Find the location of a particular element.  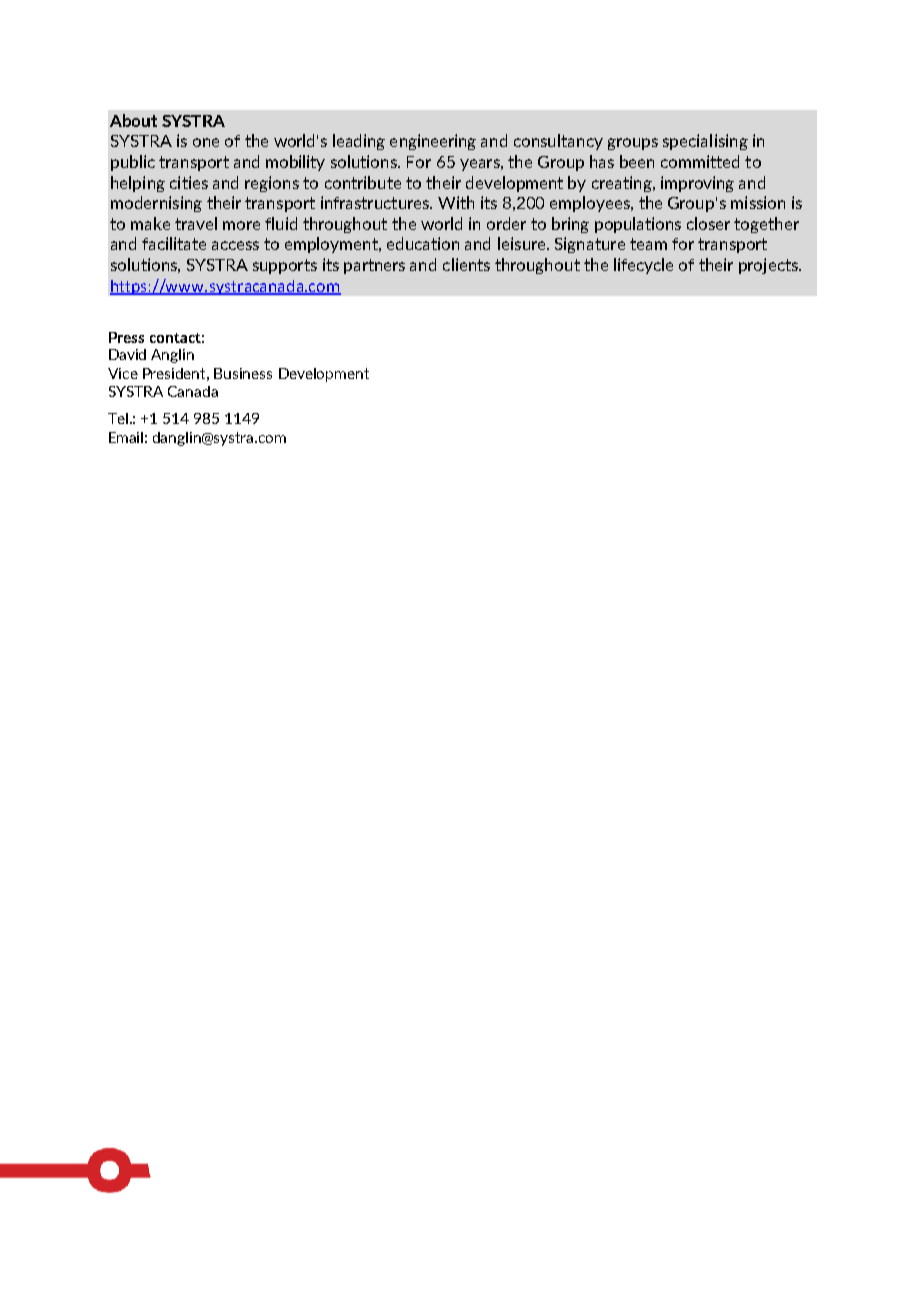

specialising is located at coordinates (705, 142).
